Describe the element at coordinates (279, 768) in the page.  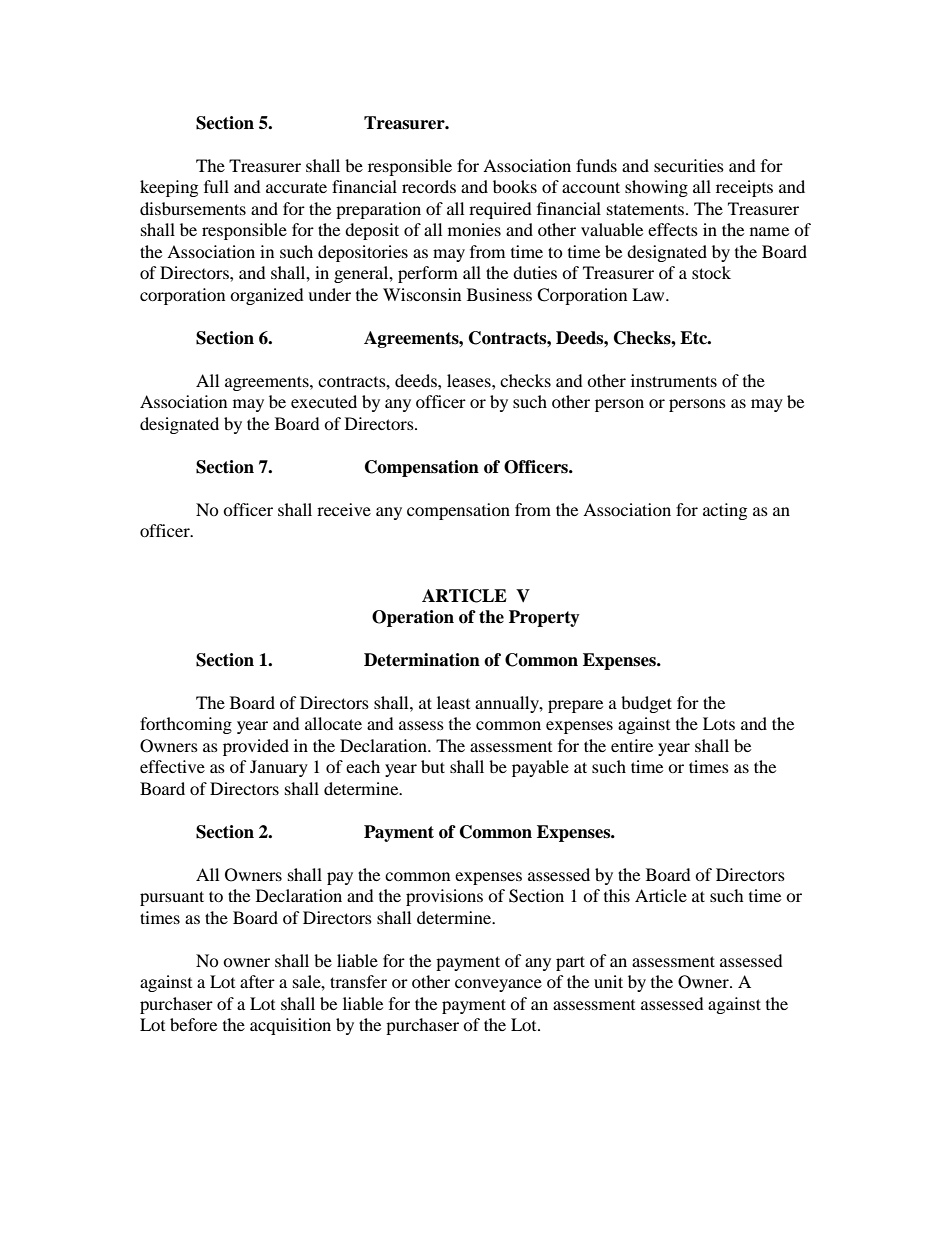
I see `January` at that location.
